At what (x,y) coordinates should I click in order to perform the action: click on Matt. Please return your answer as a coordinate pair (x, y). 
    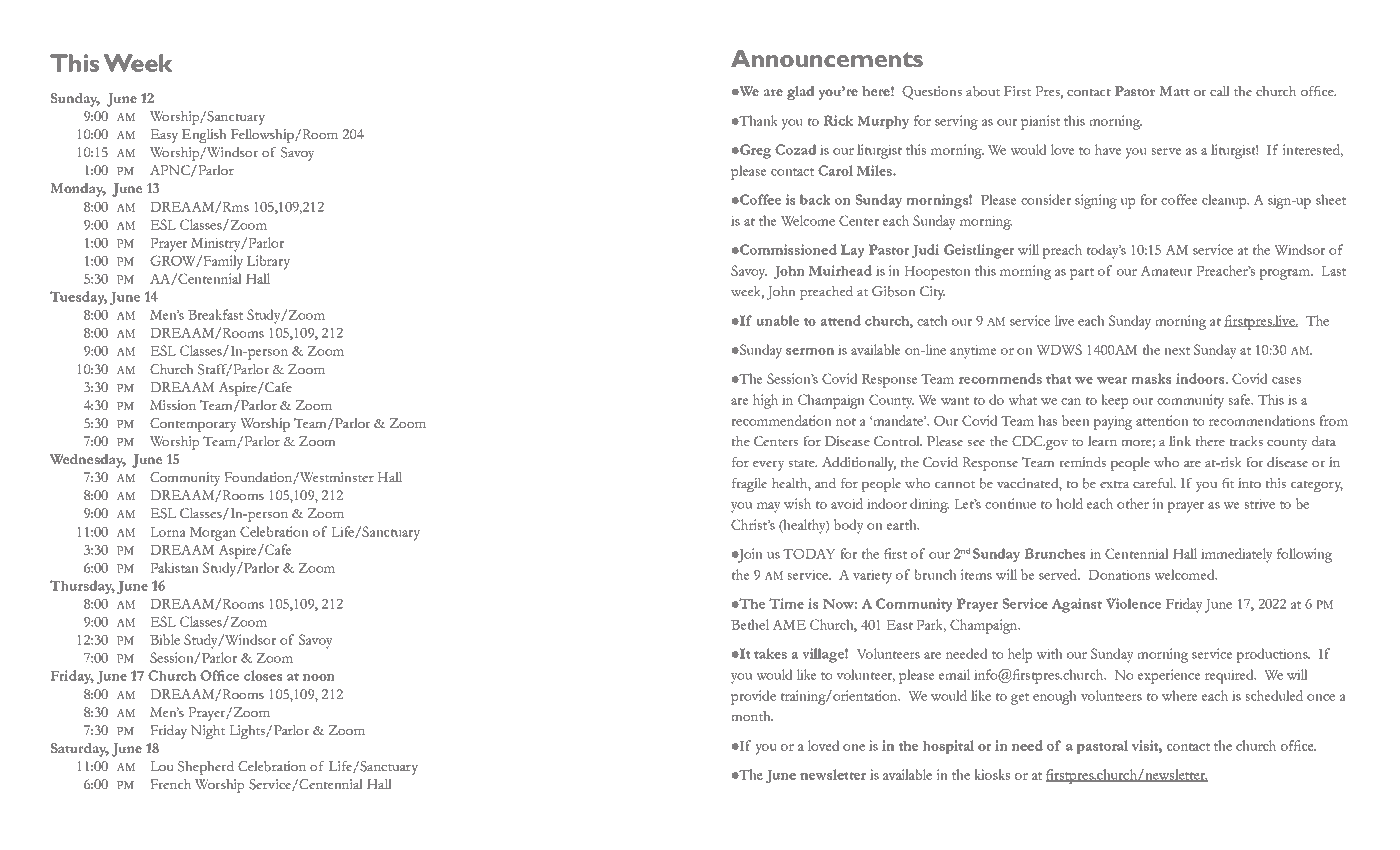
    Looking at the image, I should click on (1174, 91).
